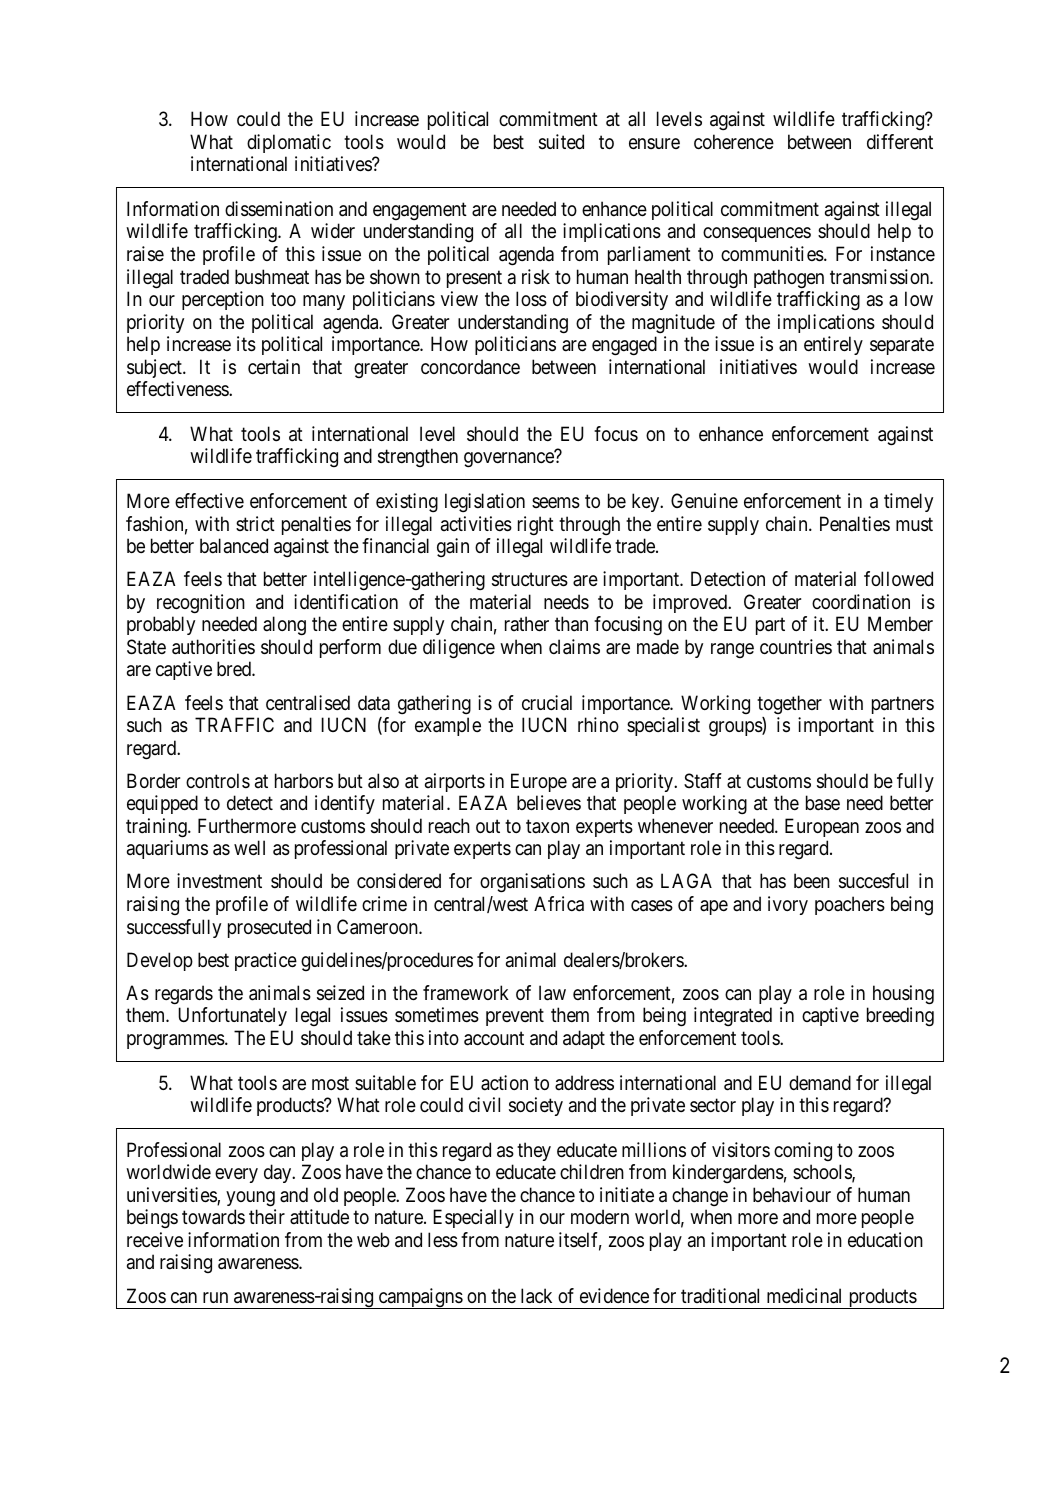 The width and height of the image is (1060, 1498). I want to click on together, so click(789, 704).
